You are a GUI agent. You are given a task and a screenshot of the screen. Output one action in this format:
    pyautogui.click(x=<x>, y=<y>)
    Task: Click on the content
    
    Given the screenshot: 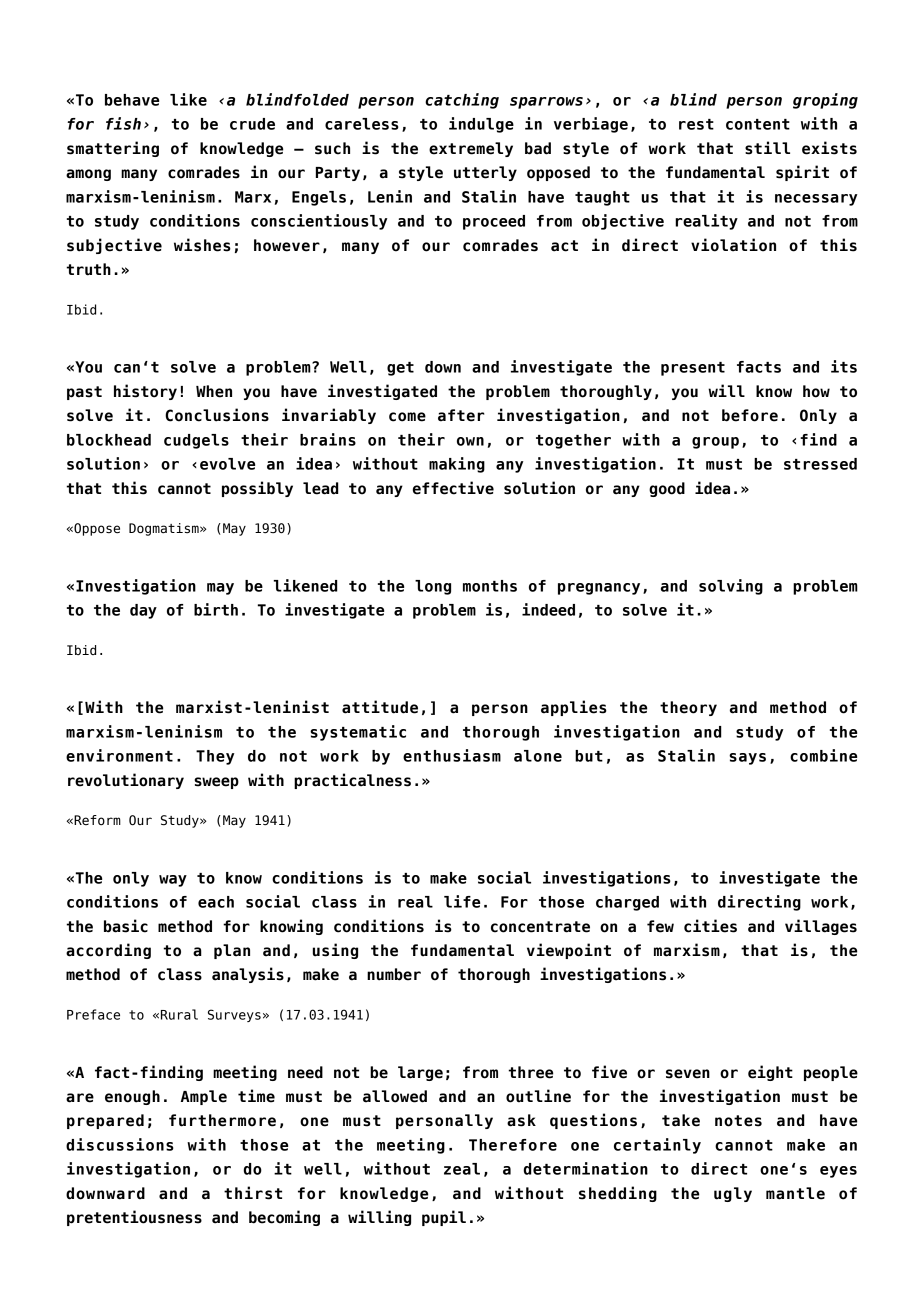 What is the action you would take?
    pyautogui.click(x=758, y=124)
